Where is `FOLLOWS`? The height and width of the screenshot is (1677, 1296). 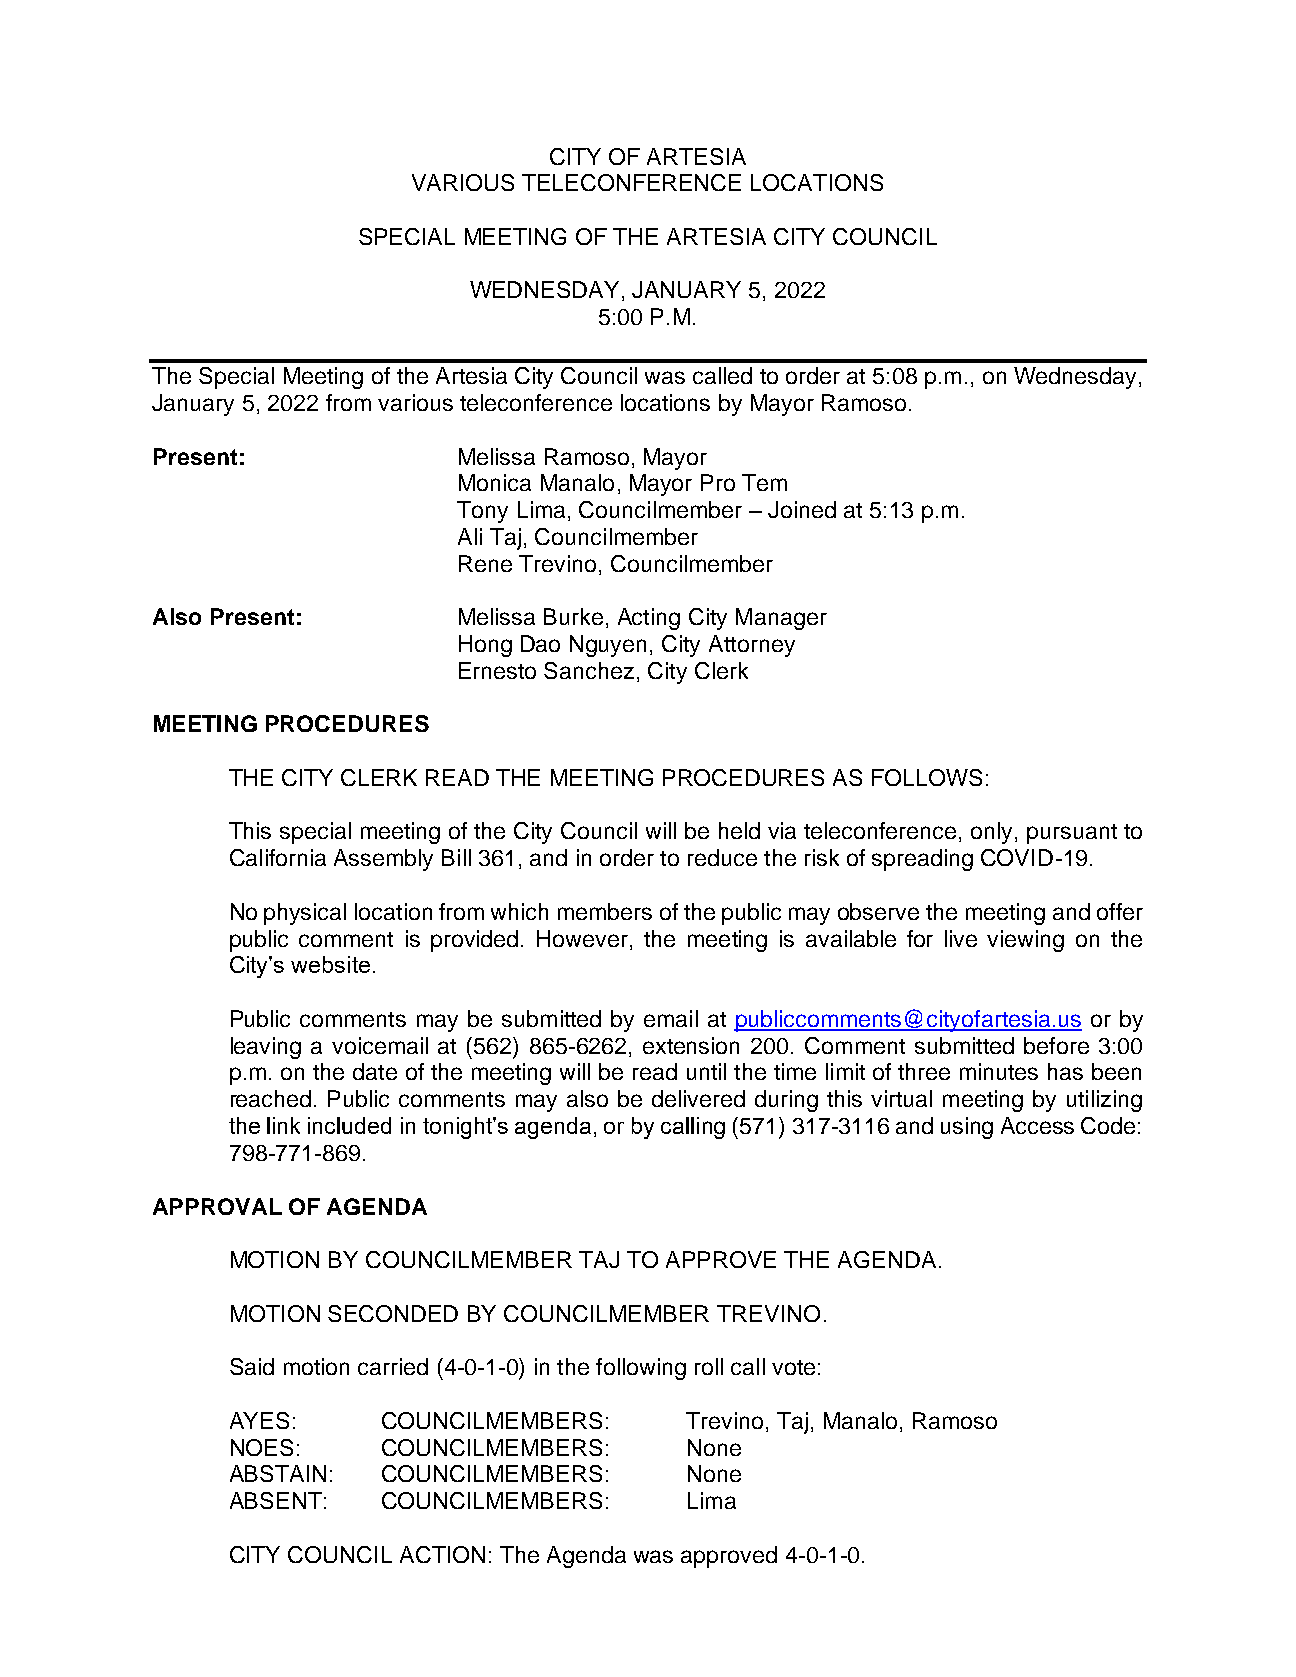 FOLLOWS is located at coordinates (927, 777).
